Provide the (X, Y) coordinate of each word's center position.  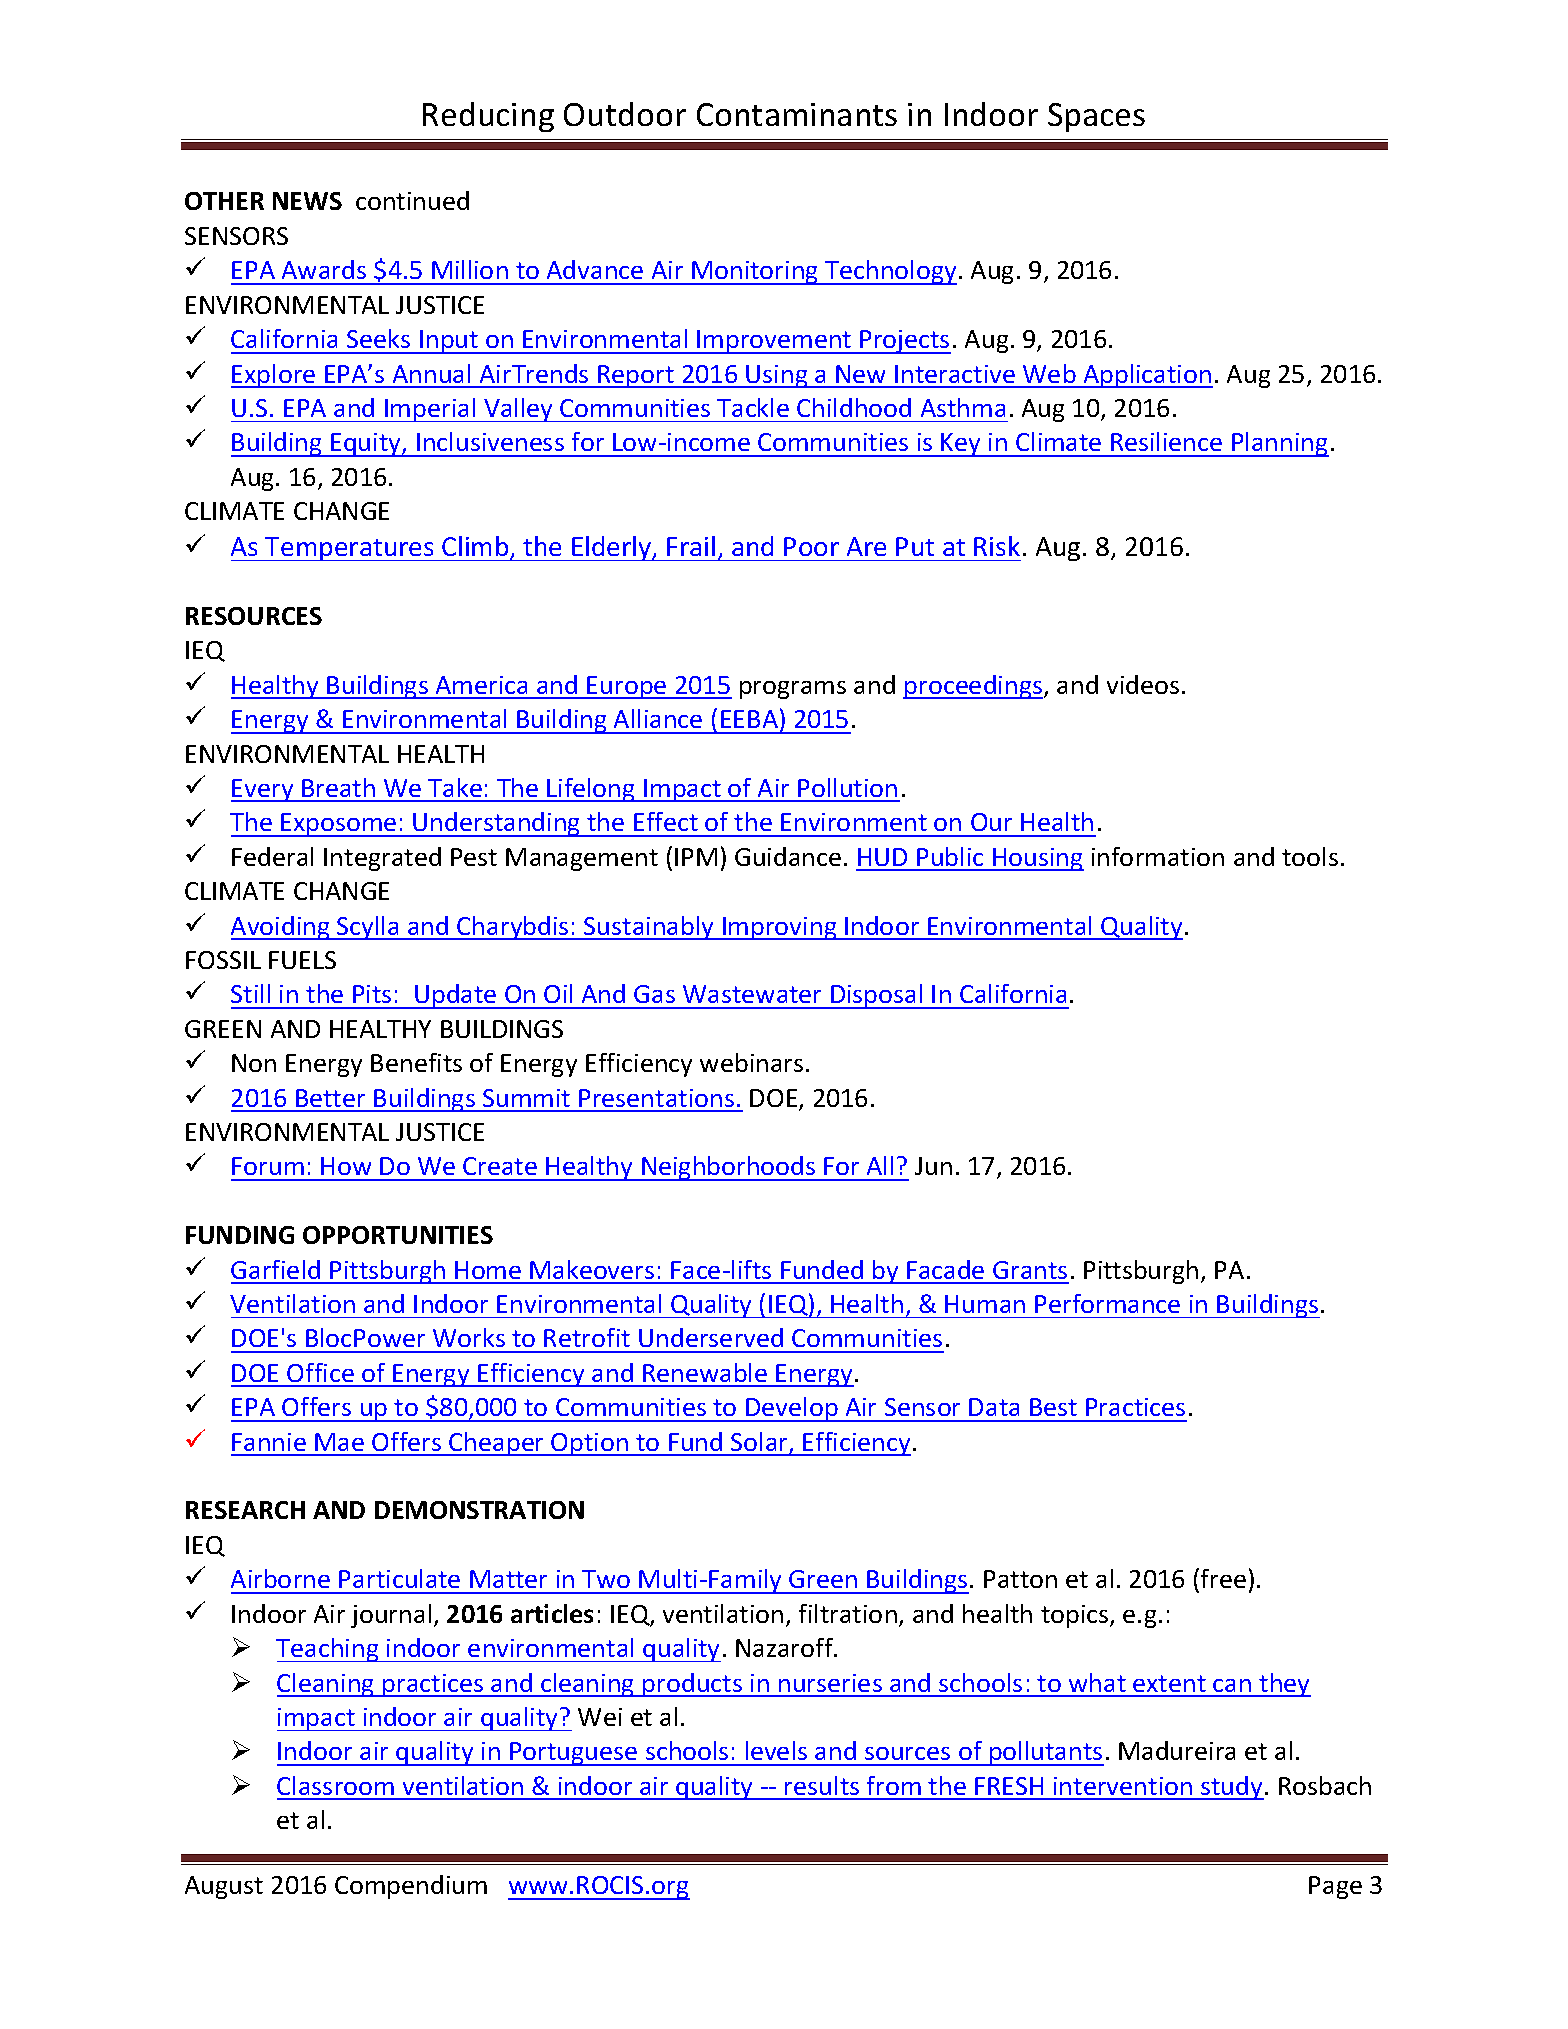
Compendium (411, 1887)
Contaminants (797, 114)
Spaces (1096, 117)
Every (263, 790)
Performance (1107, 1303)
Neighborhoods (729, 1168)
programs (793, 690)
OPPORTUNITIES (398, 1235)
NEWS (307, 201)
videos (1143, 684)
